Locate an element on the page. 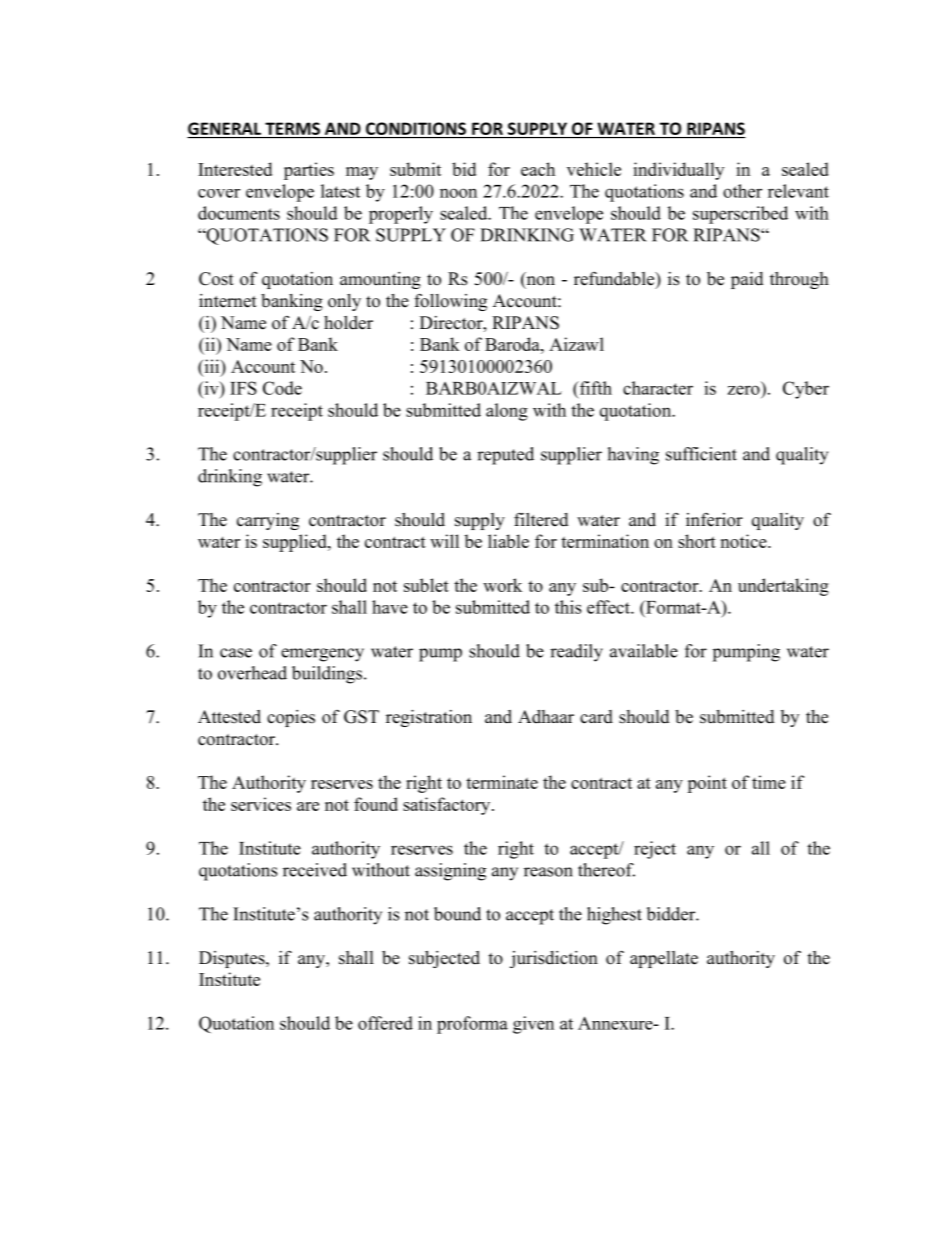  Code is located at coordinates (282, 388).
